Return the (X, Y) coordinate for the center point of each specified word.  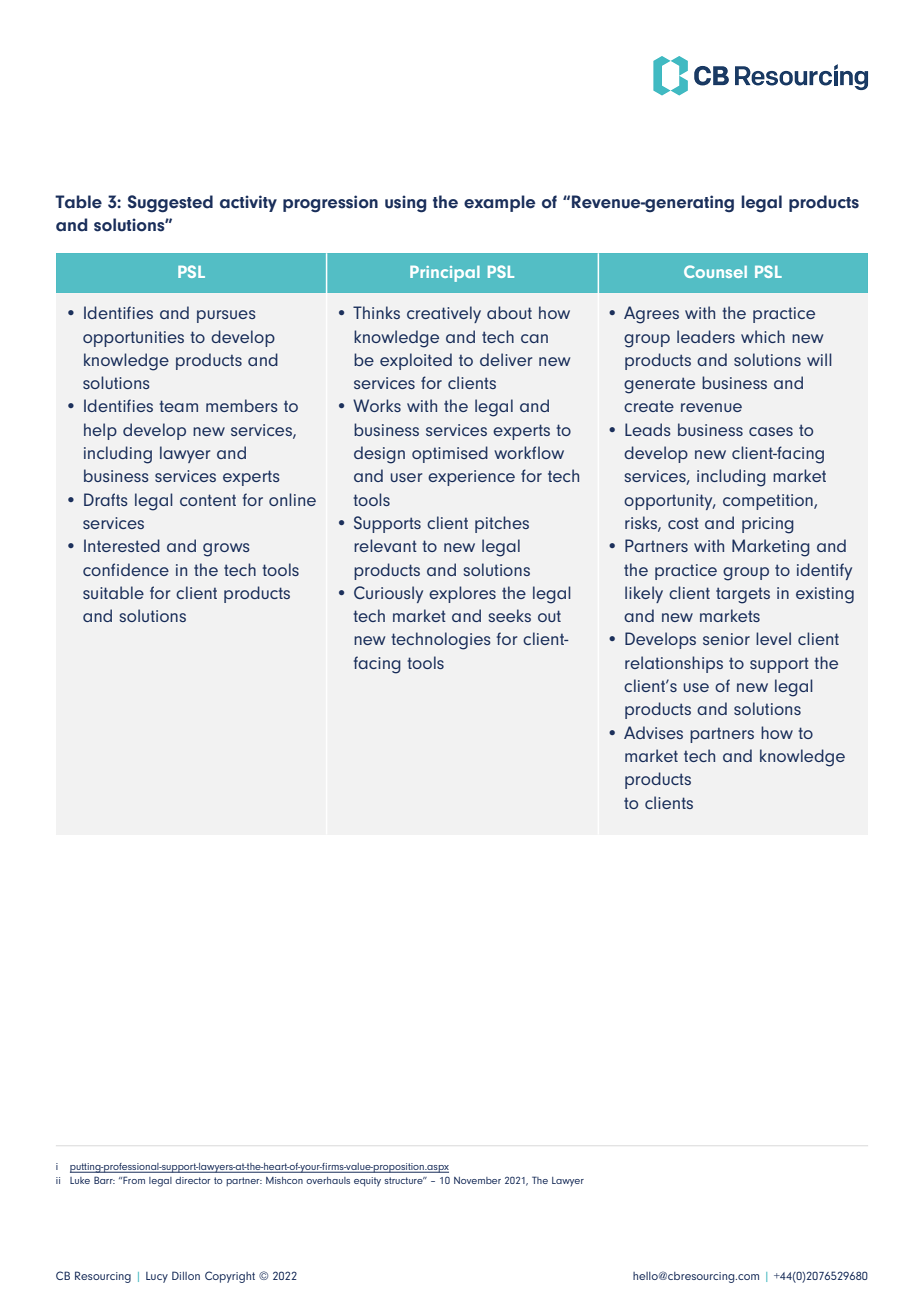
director (192, 1180)
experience (471, 478)
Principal (445, 274)
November (477, 1180)
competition (769, 502)
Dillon (186, 1275)
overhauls (328, 1180)
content (208, 500)
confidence (126, 569)
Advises (653, 732)
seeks (509, 615)
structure (404, 1180)
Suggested (170, 204)
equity (367, 1182)
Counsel (715, 271)
